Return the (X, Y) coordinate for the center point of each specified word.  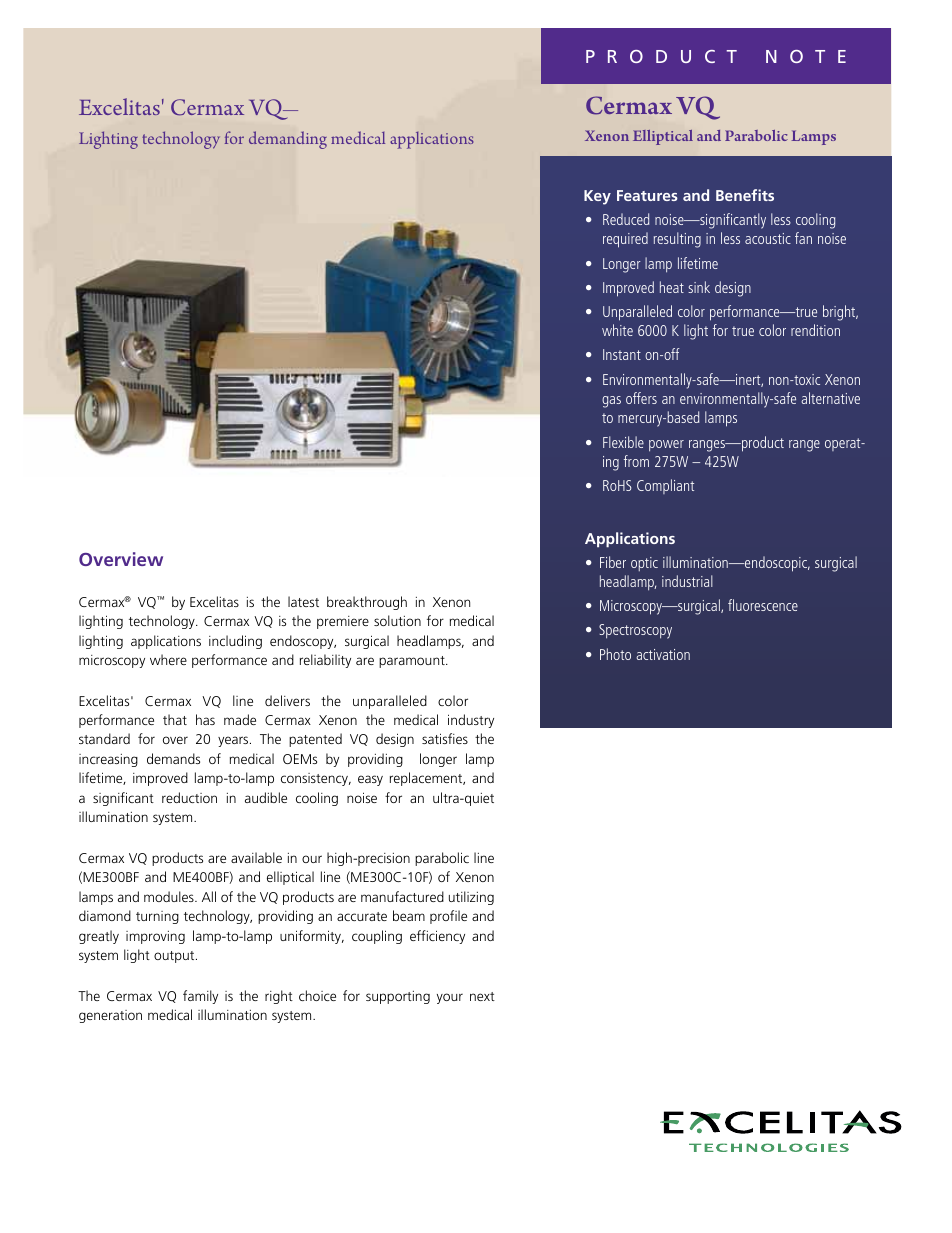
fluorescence (763, 605)
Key (597, 197)
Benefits (745, 195)
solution (397, 620)
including (235, 642)
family (200, 997)
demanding (288, 140)
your (450, 998)
